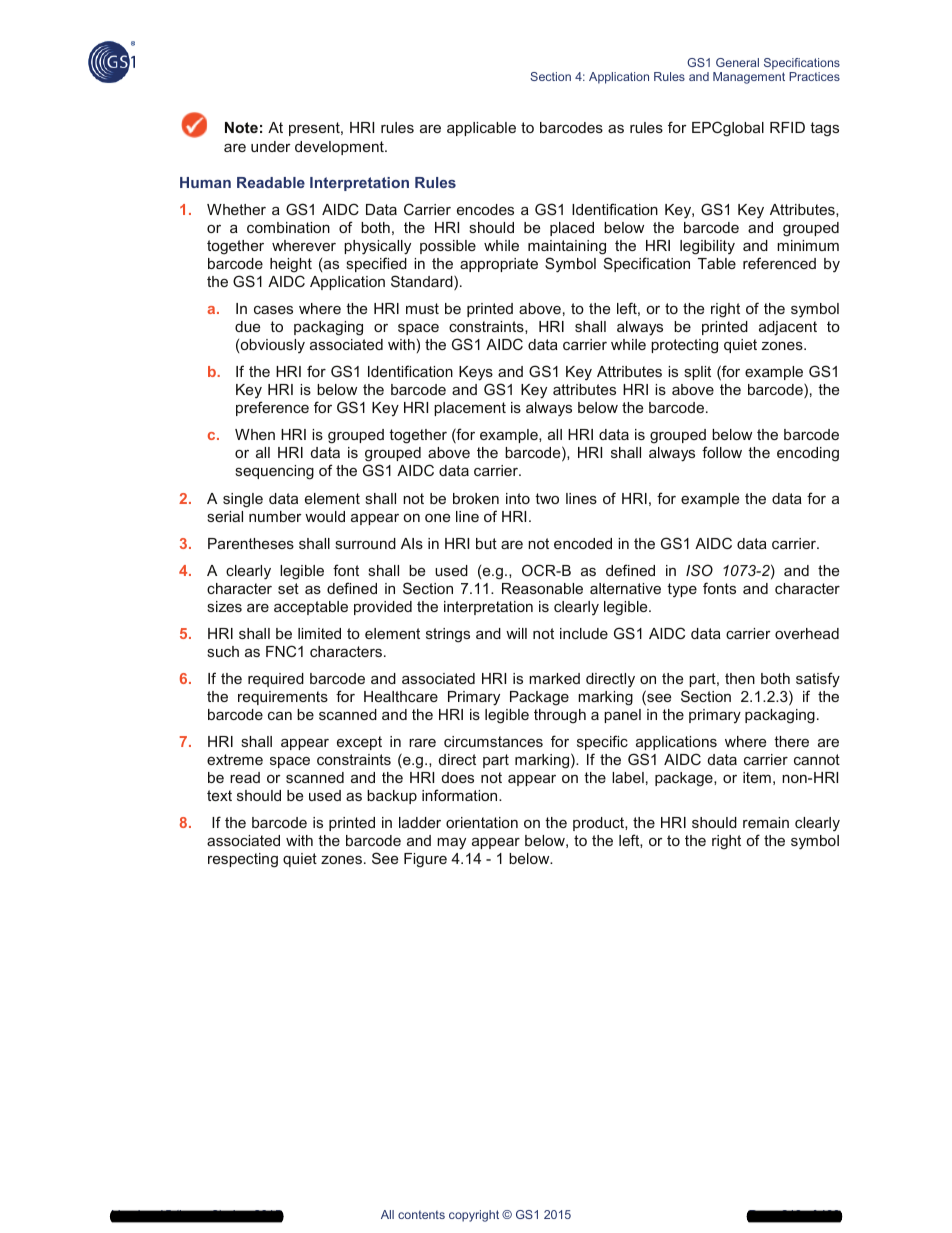 This image has height=1233, width=952. I want to click on respecting, so click(243, 860).
